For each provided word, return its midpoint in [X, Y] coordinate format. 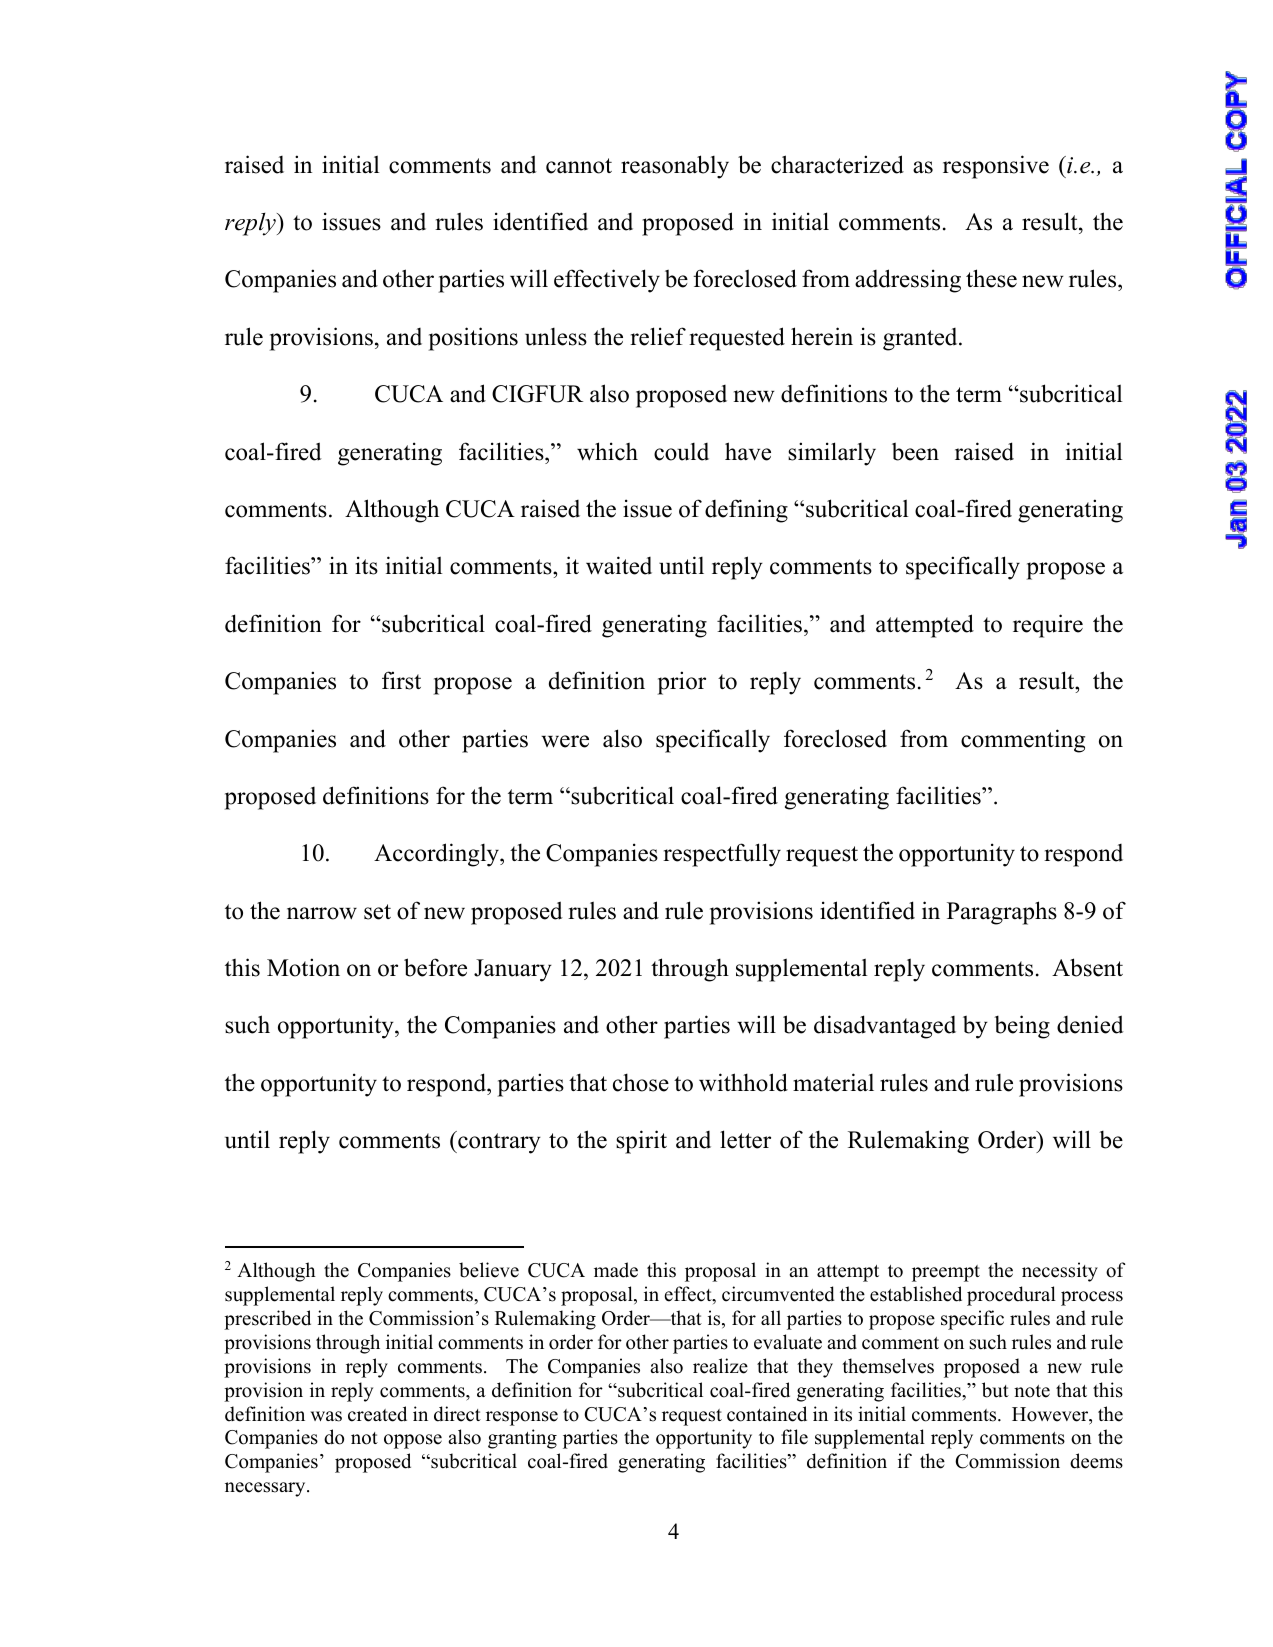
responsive [996, 167]
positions [473, 339]
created [377, 1414]
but [995, 1390]
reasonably [675, 167]
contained [767, 1414]
